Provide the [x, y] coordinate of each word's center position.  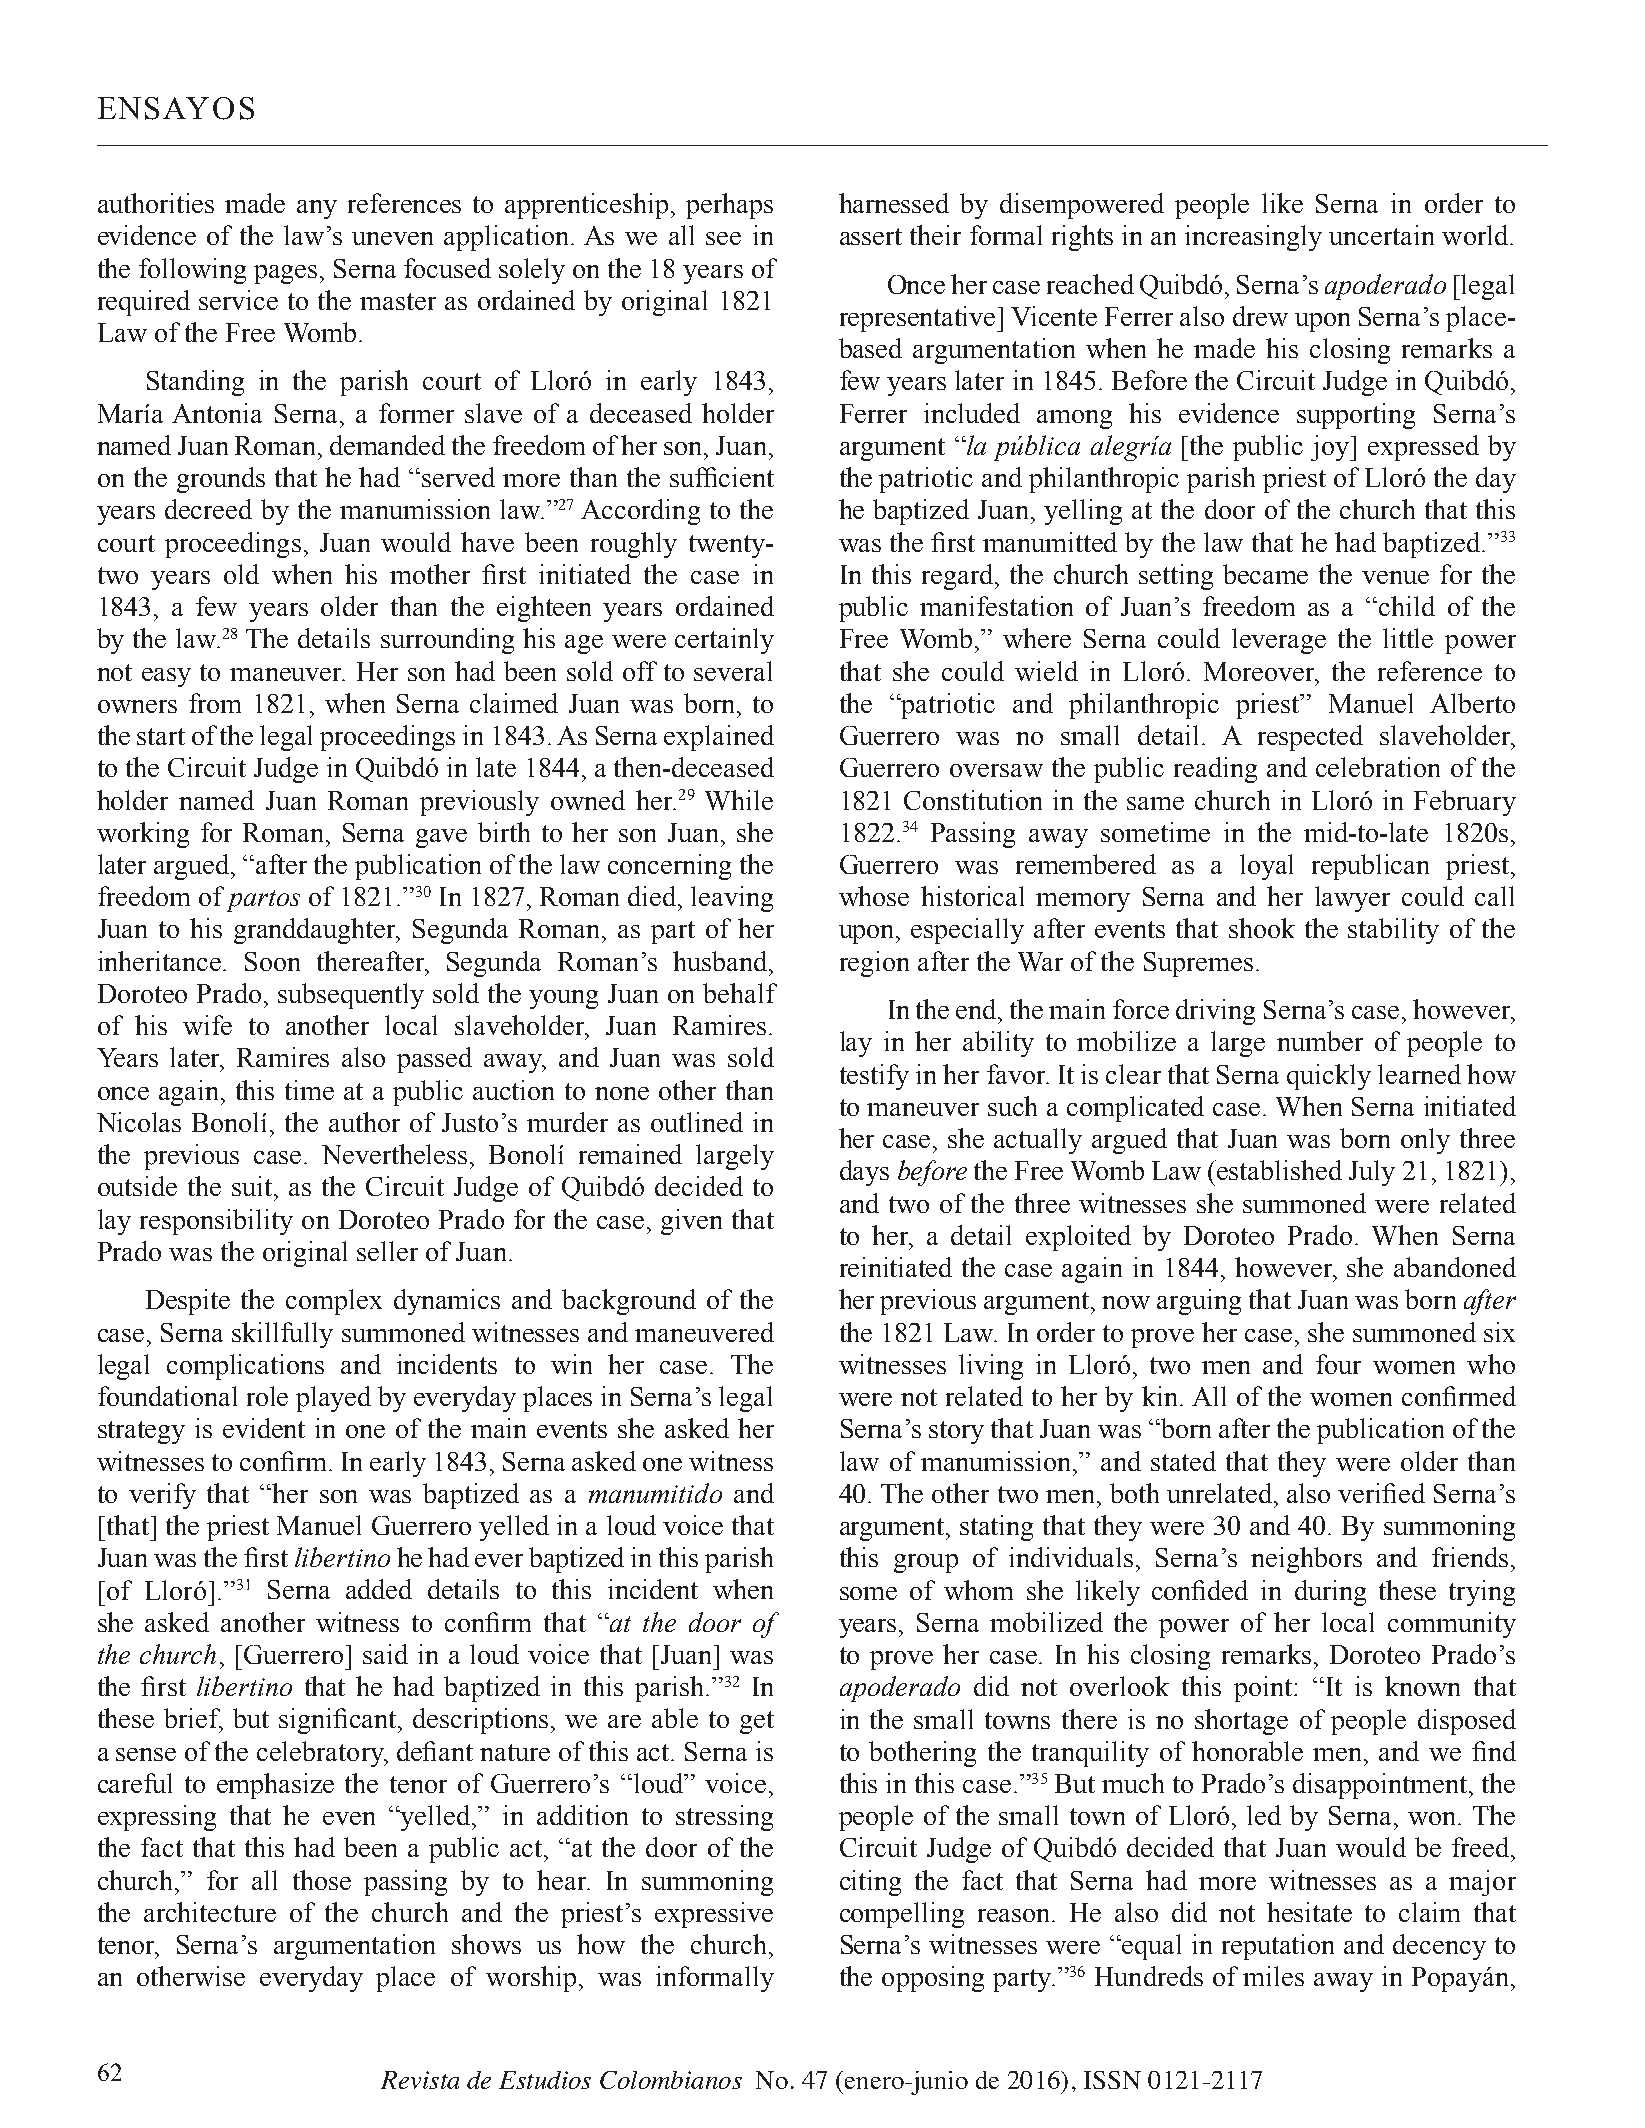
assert [871, 236]
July [1372, 1173]
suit [253, 1186]
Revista [420, 2080]
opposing [933, 1979]
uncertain [1381, 235]
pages [285, 274]
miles [1273, 1976]
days [864, 1173]
